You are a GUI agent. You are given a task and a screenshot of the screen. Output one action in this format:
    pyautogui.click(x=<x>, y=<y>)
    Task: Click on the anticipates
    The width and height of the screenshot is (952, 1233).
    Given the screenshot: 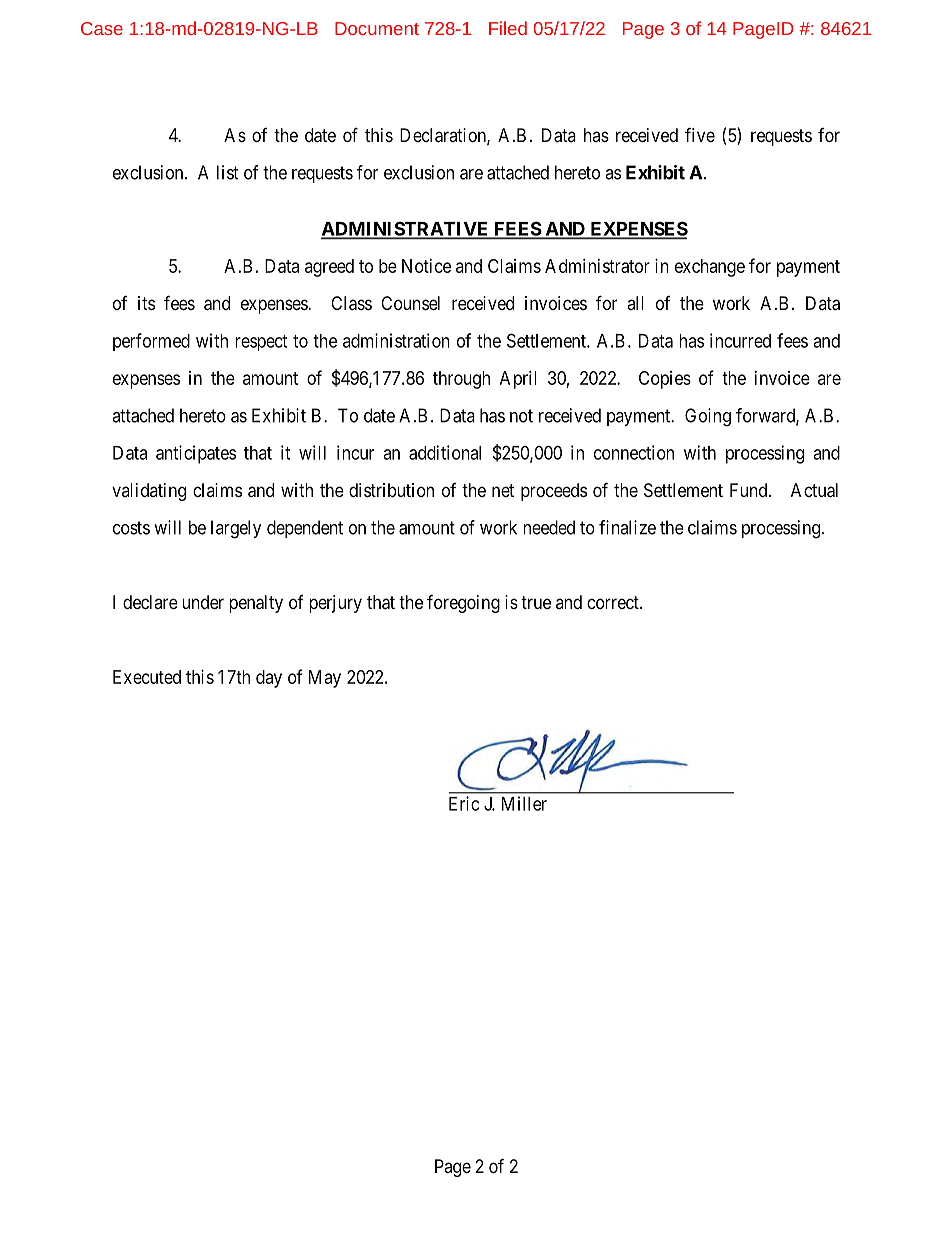 What is the action you would take?
    pyautogui.click(x=196, y=454)
